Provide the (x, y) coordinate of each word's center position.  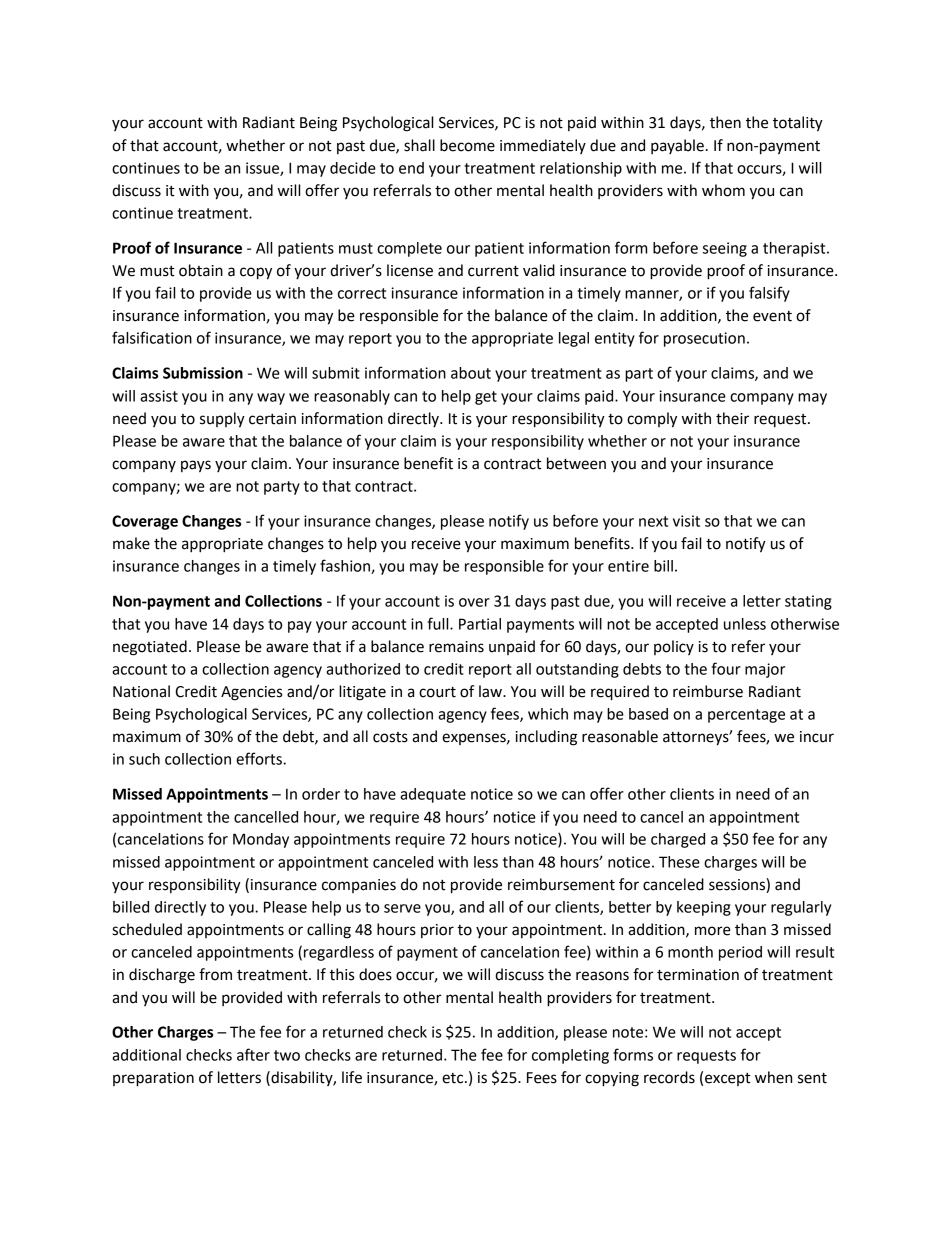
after (253, 1054)
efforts (260, 758)
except (728, 1079)
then (725, 122)
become (467, 145)
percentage (746, 716)
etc (454, 1078)
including (546, 738)
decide (353, 168)
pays (196, 466)
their (732, 418)
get (486, 398)
